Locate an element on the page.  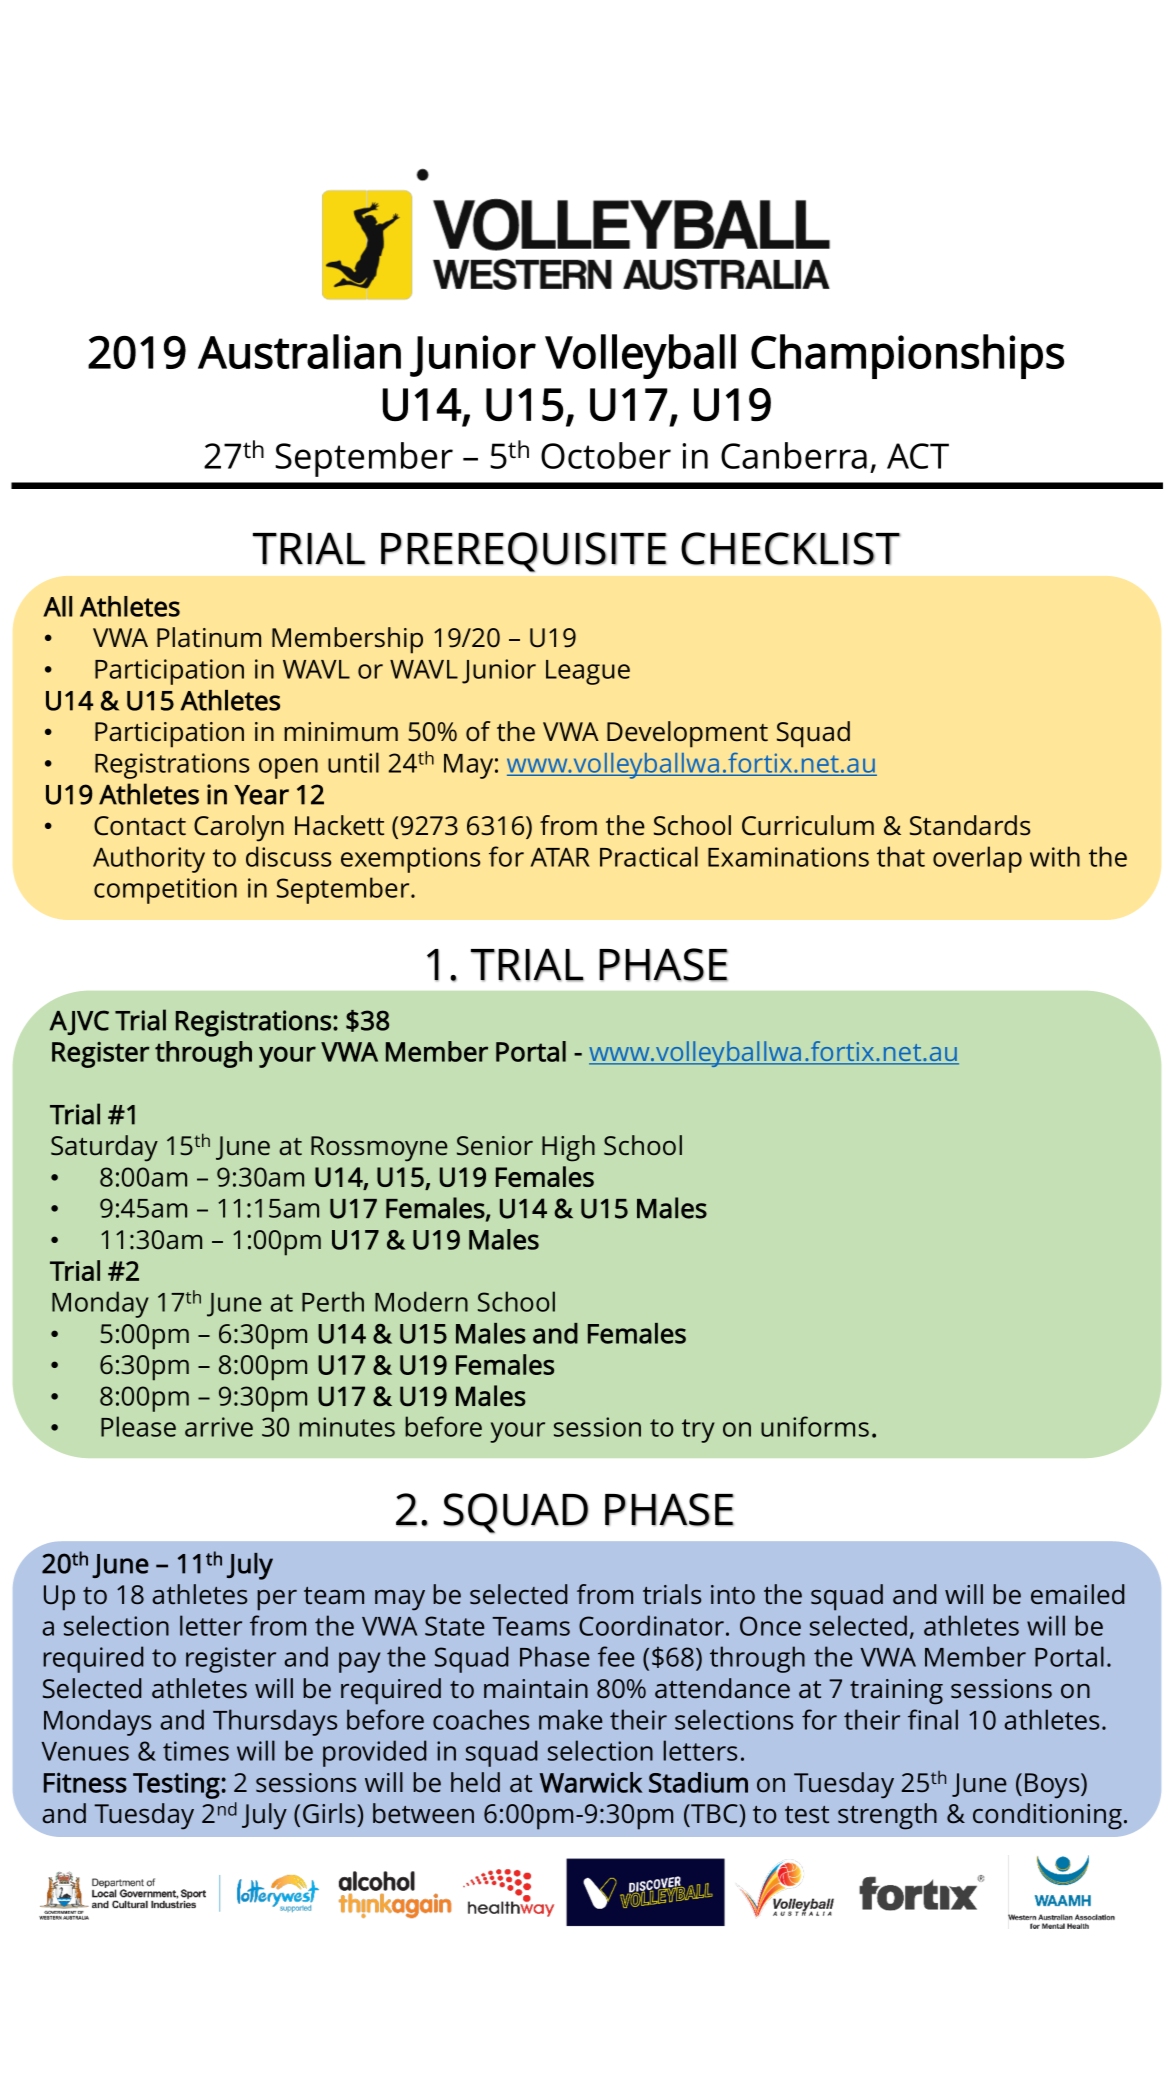
times is located at coordinates (196, 1751).
